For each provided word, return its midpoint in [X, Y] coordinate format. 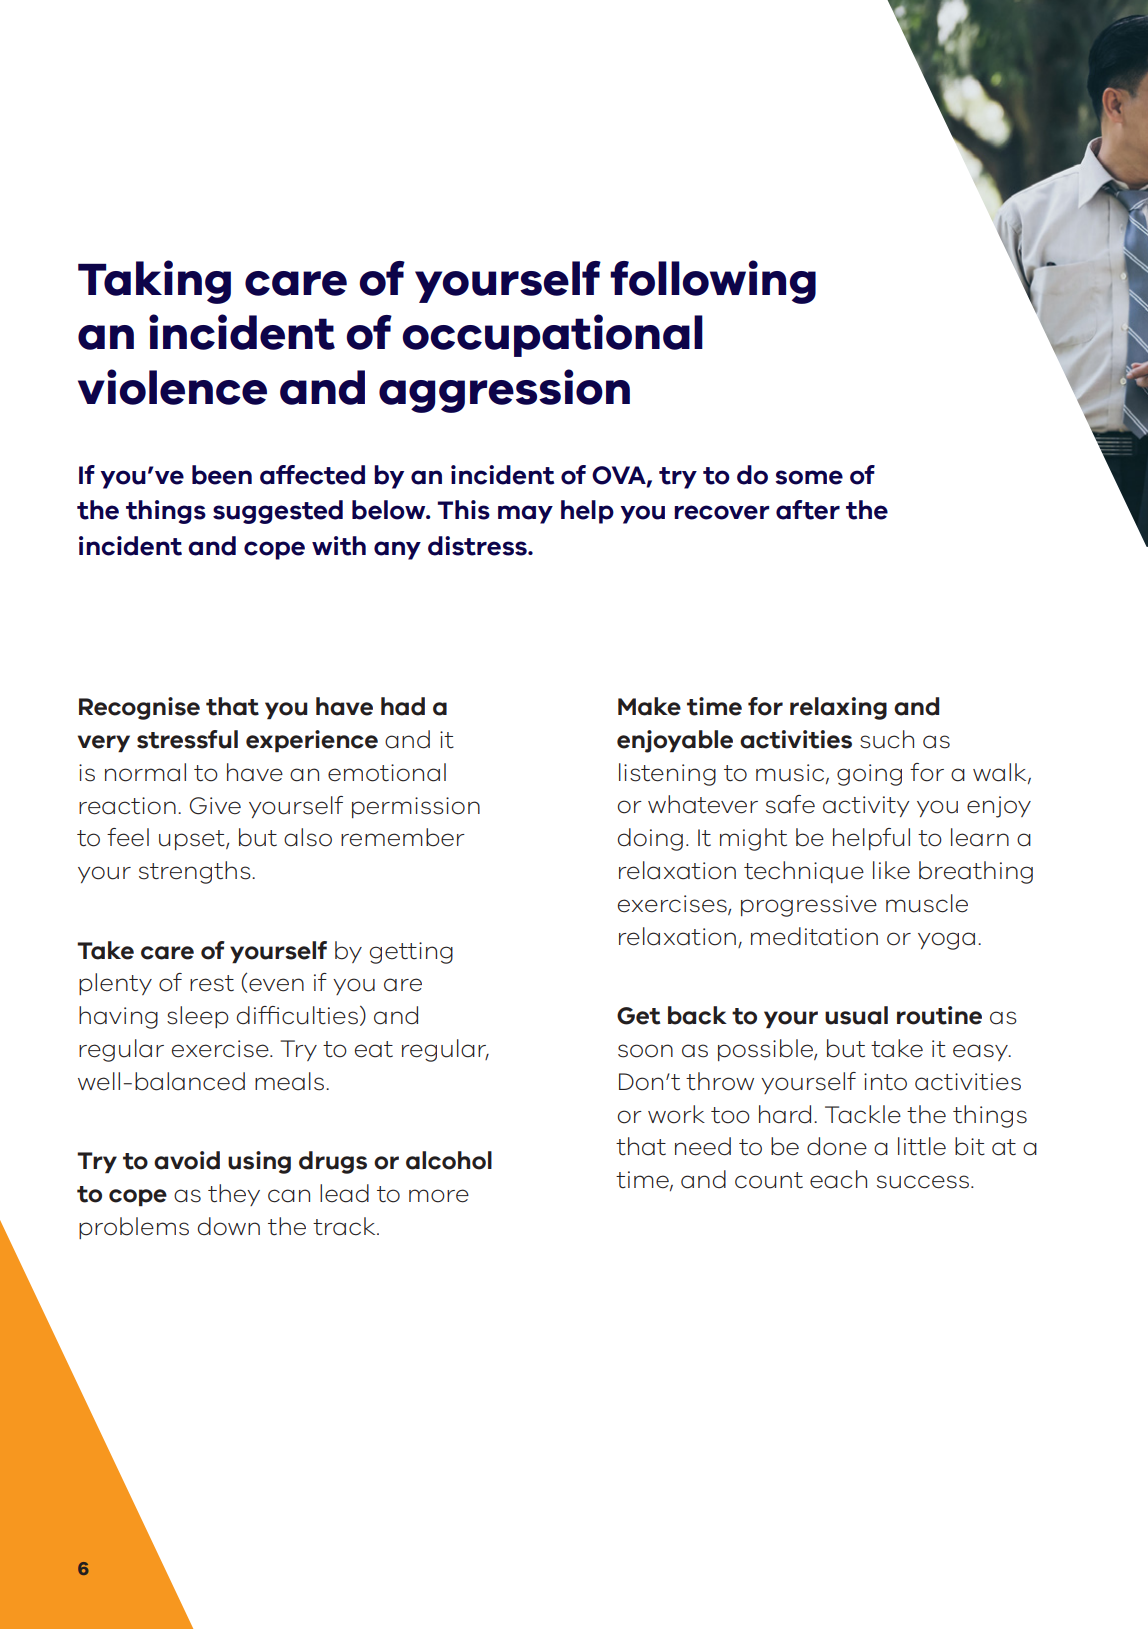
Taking [154, 282]
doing [650, 839]
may [525, 514]
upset [193, 840]
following [713, 282]
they [234, 1195]
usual [856, 1015]
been [222, 475]
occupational [552, 335]
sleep [198, 1017]
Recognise [139, 708]
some [809, 477]
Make [649, 706]
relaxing [838, 708]
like [891, 870]
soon [645, 1051]
